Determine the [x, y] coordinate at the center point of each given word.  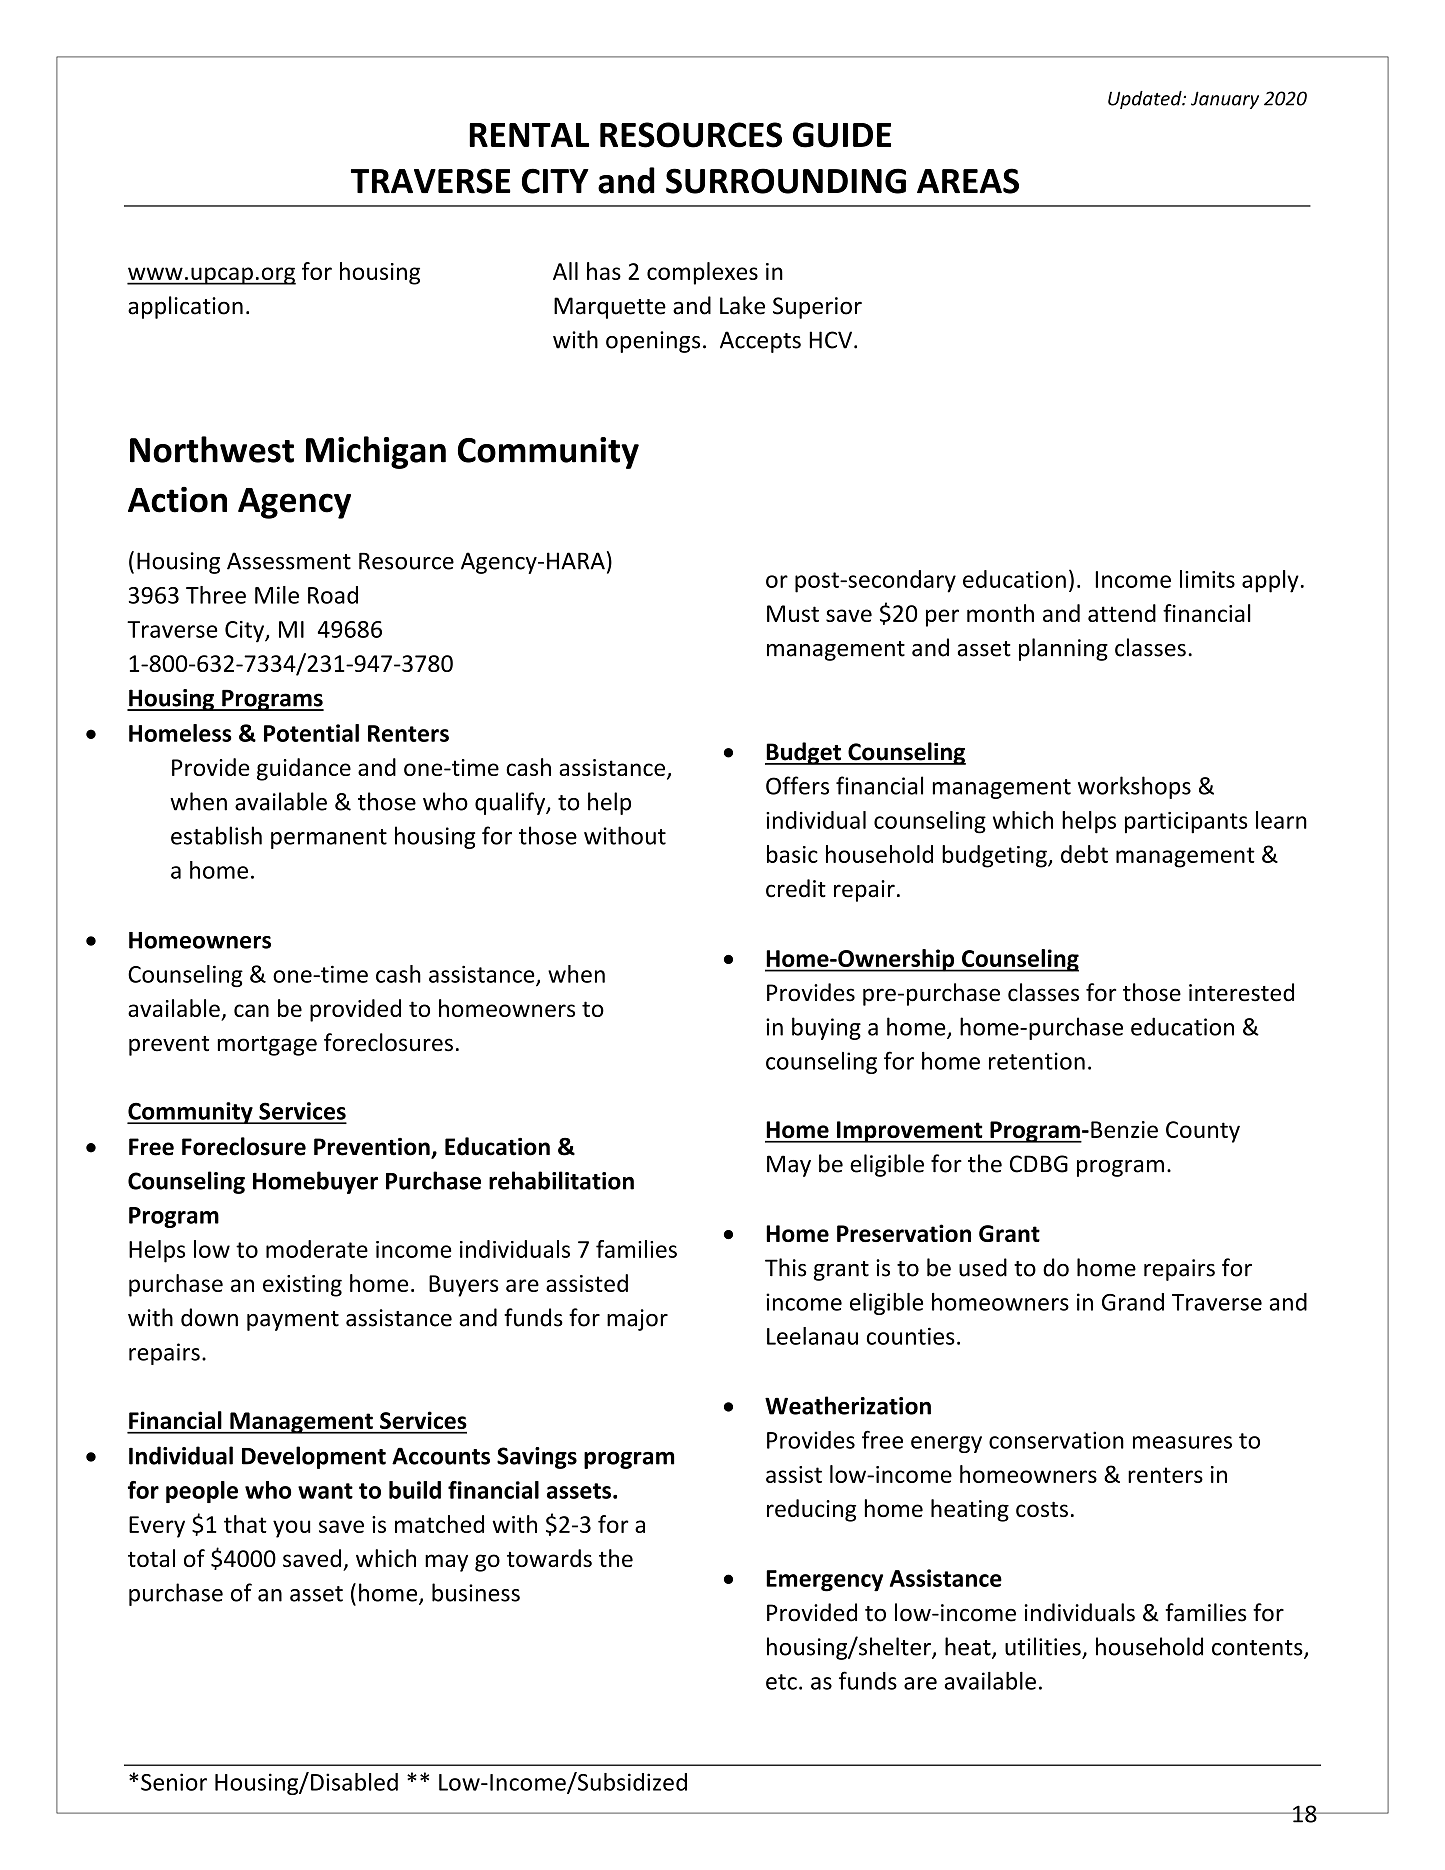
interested [1241, 992]
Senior [174, 1782]
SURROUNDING [786, 181]
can [251, 1010]
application [185, 307]
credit [796, 888]
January [1225, 100]
